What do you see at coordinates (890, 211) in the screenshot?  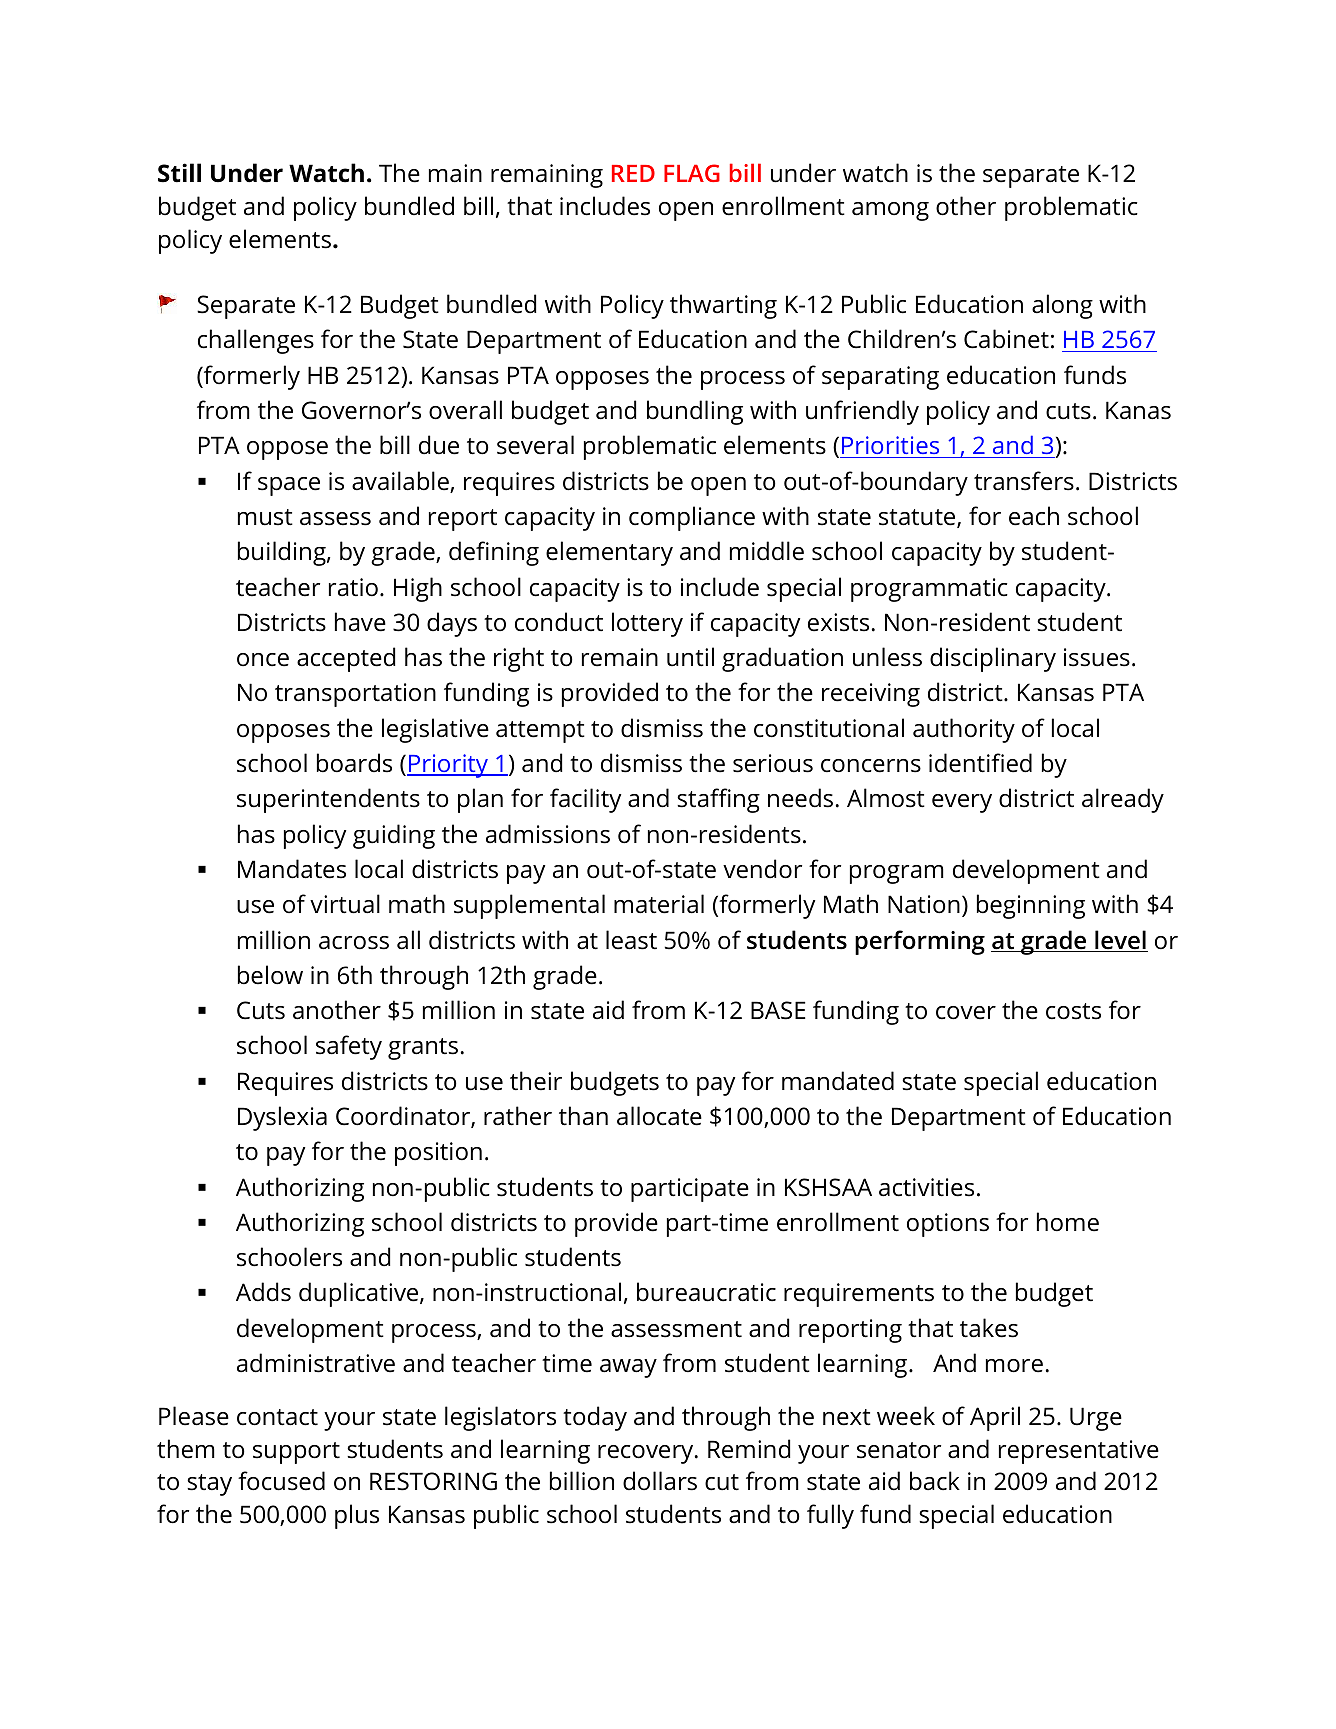 I see `among` at bounding box center [890, 211].
